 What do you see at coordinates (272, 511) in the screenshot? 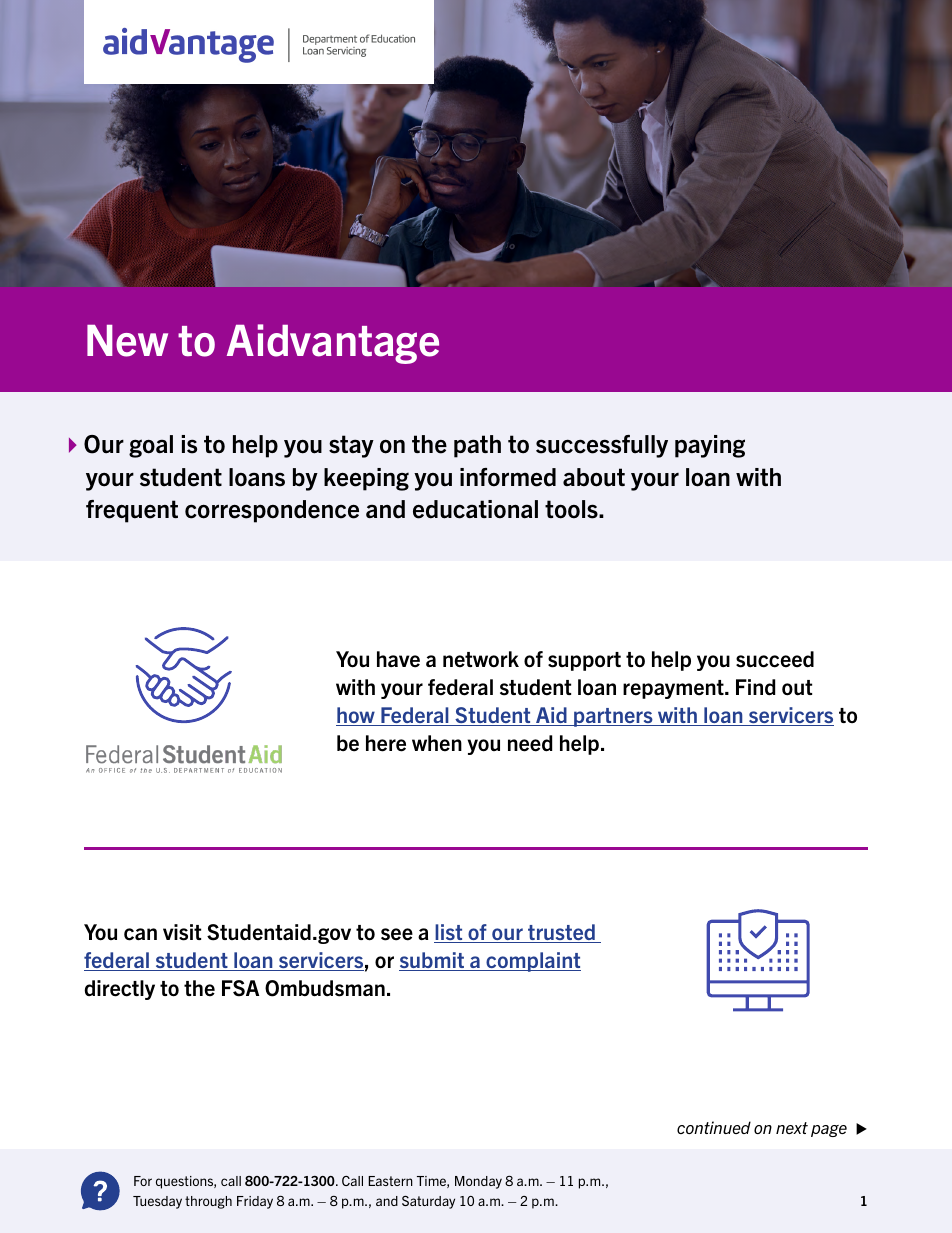
I see `correspondence` at bounding box center [272, 511].
